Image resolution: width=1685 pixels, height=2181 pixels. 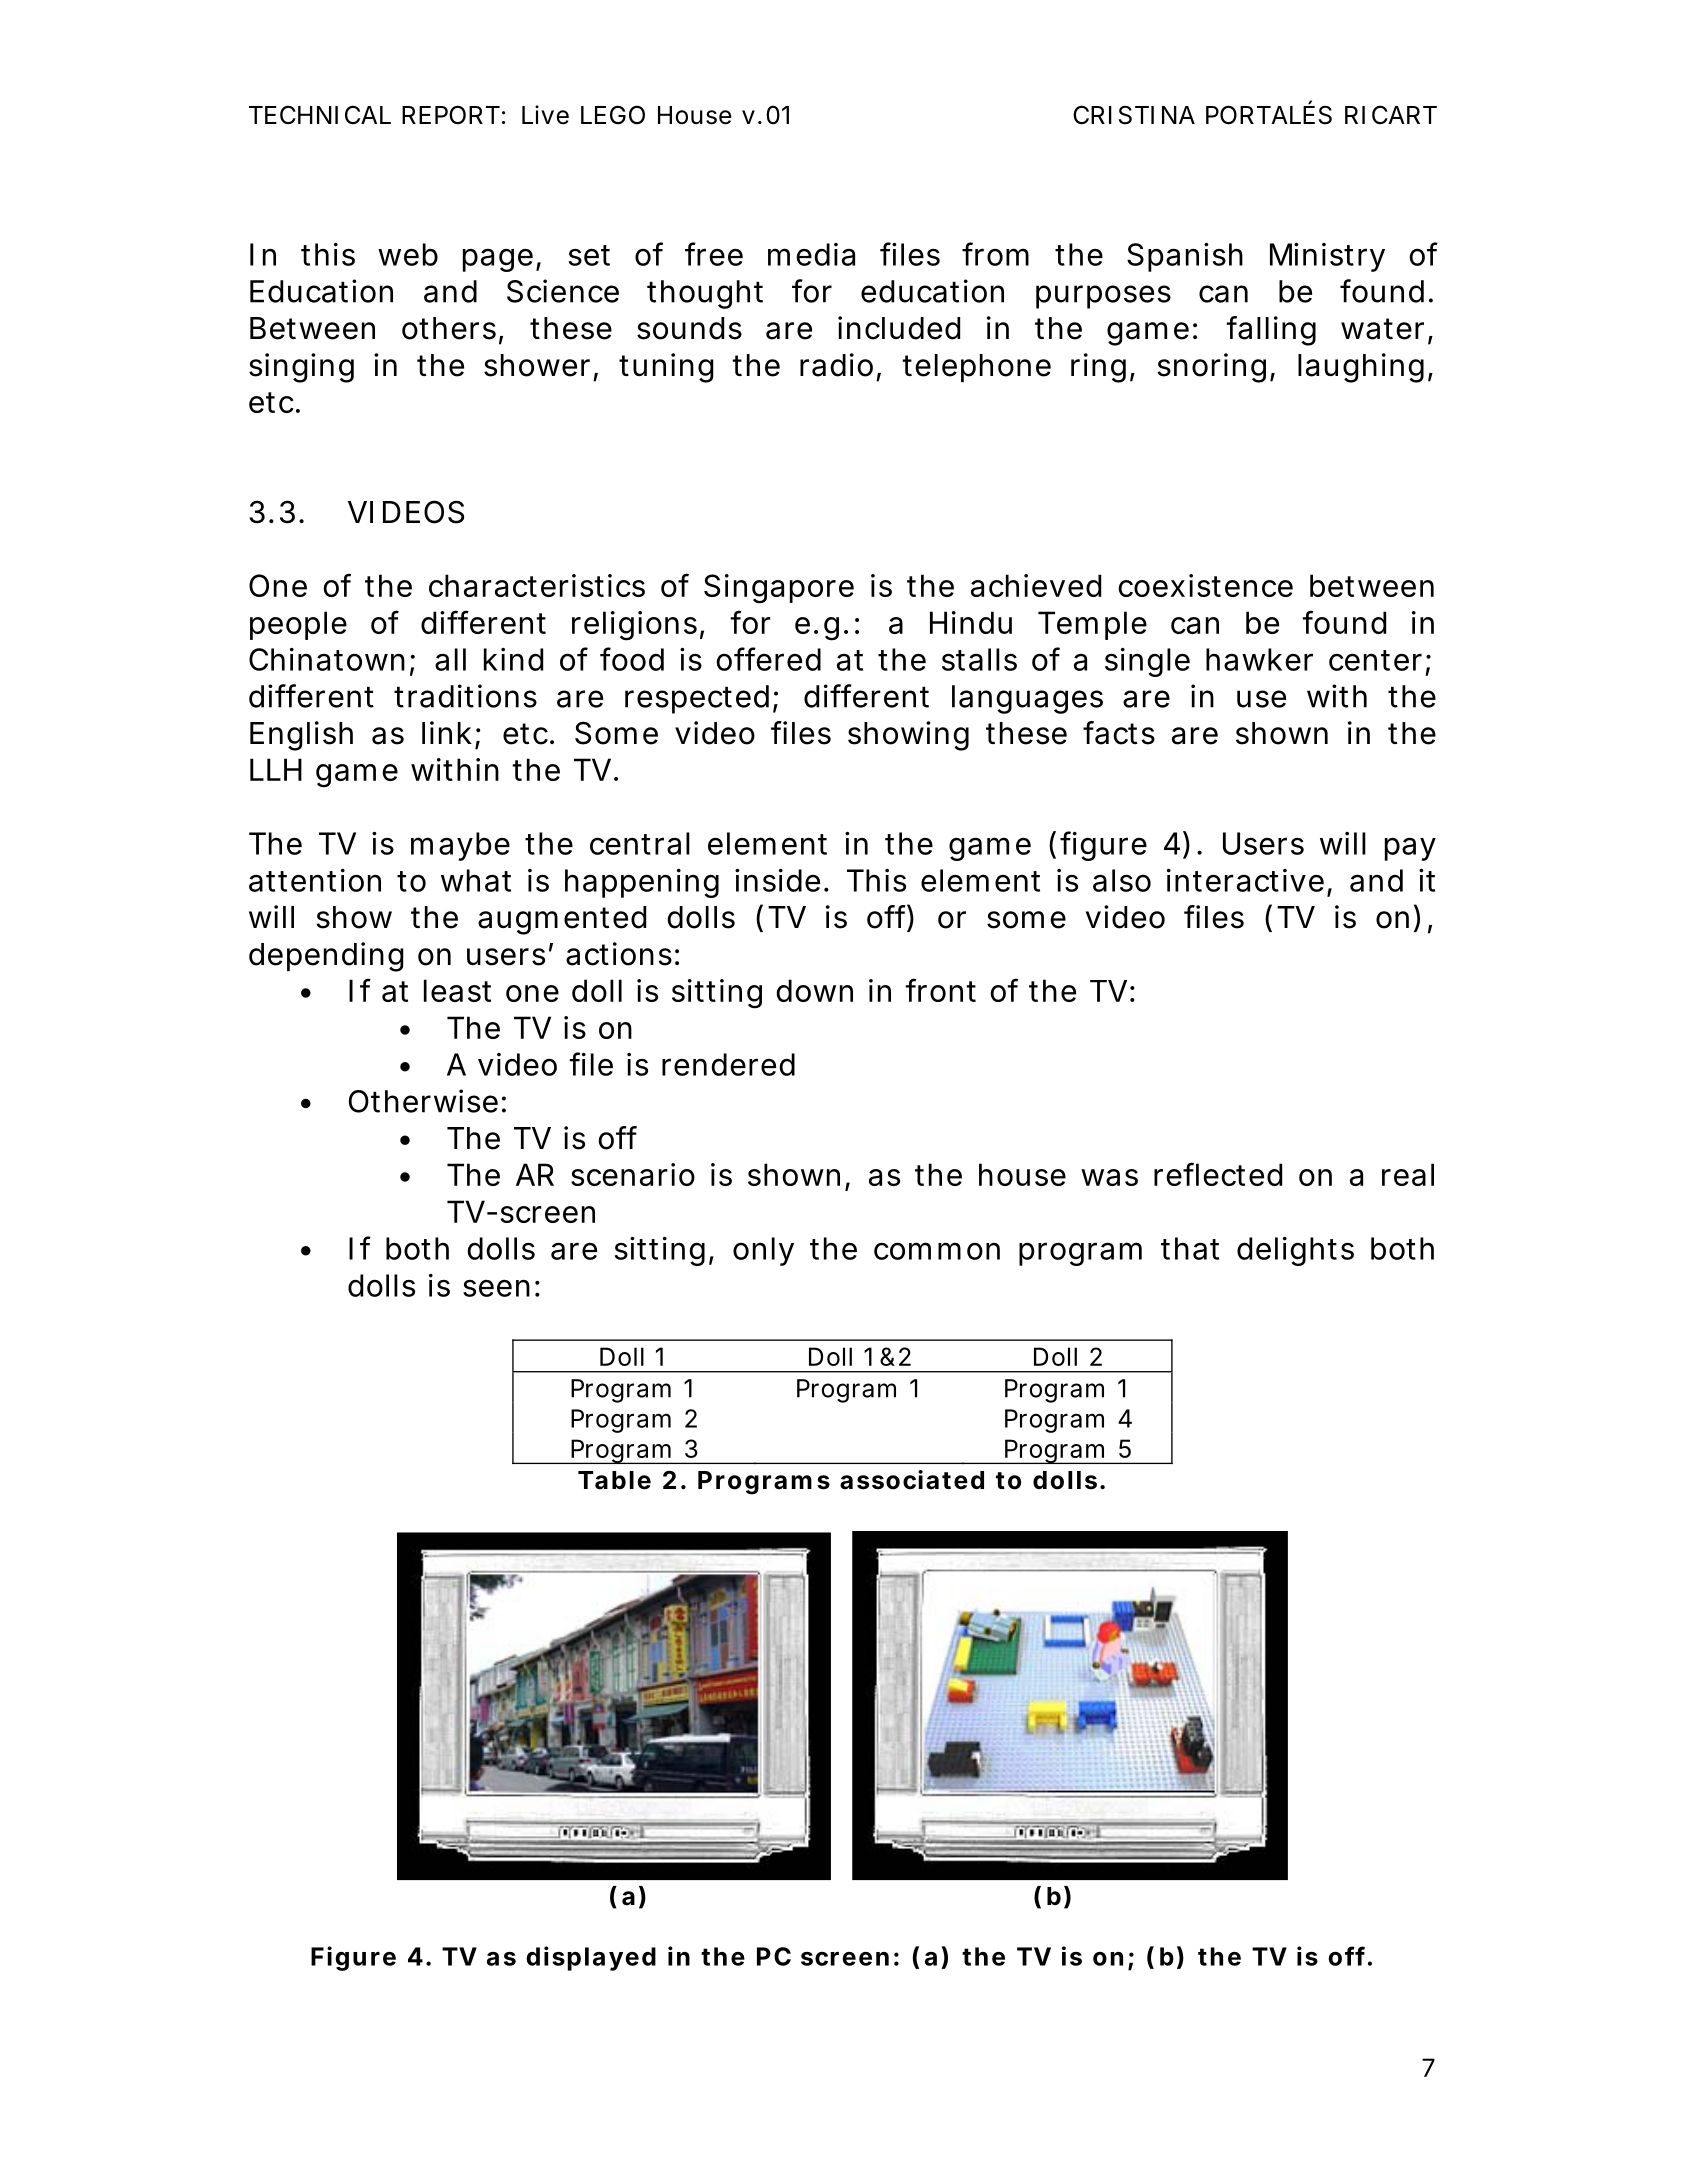 What do you see at coordinates (836, 365) in the image?
I see `radio` at bounding box center [836, 365].
